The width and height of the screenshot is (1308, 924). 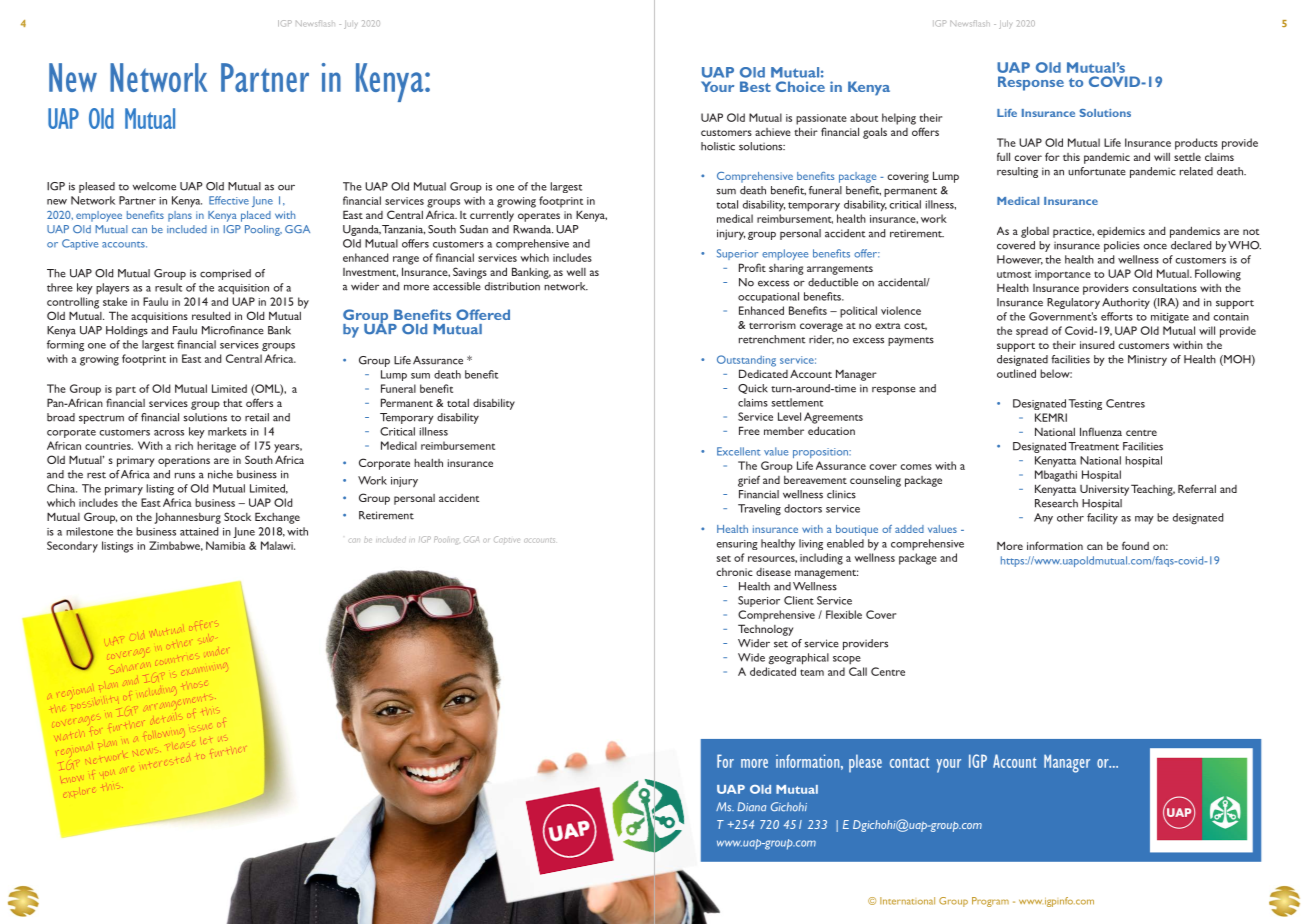 What do you see at coordinates (1093, 446) in the screenshot?
I see `Treatment` at bounding box center [1093, 446].
